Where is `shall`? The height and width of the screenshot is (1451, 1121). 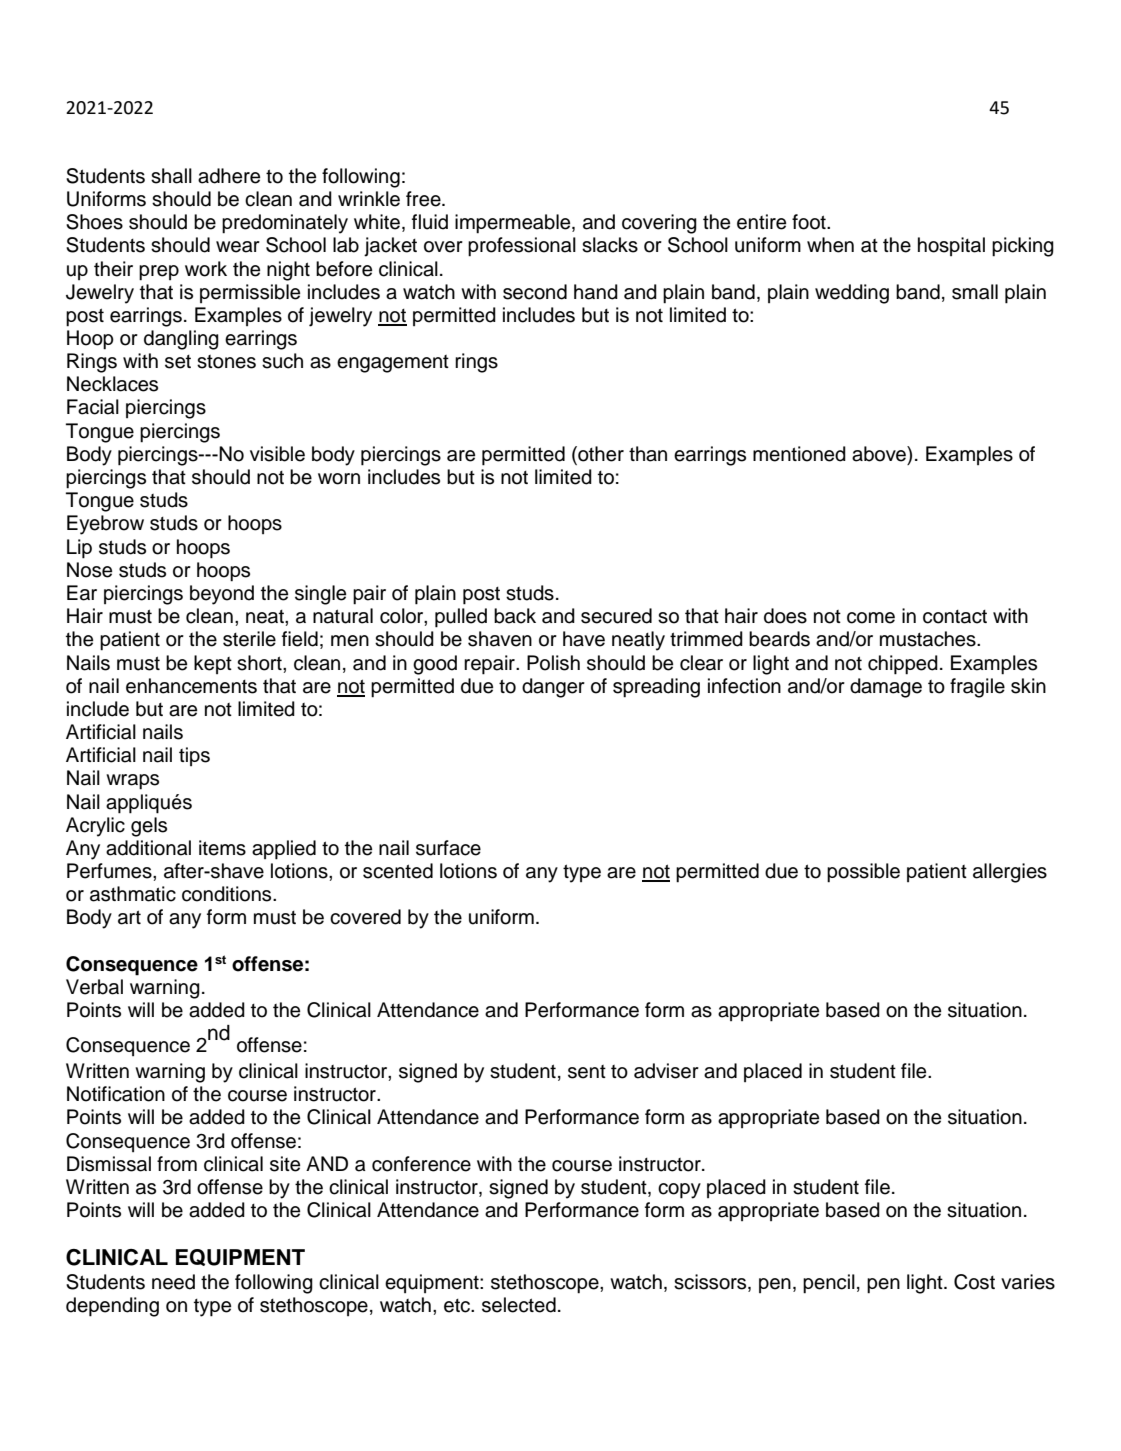
shall is located at coordinates (171, 176).
